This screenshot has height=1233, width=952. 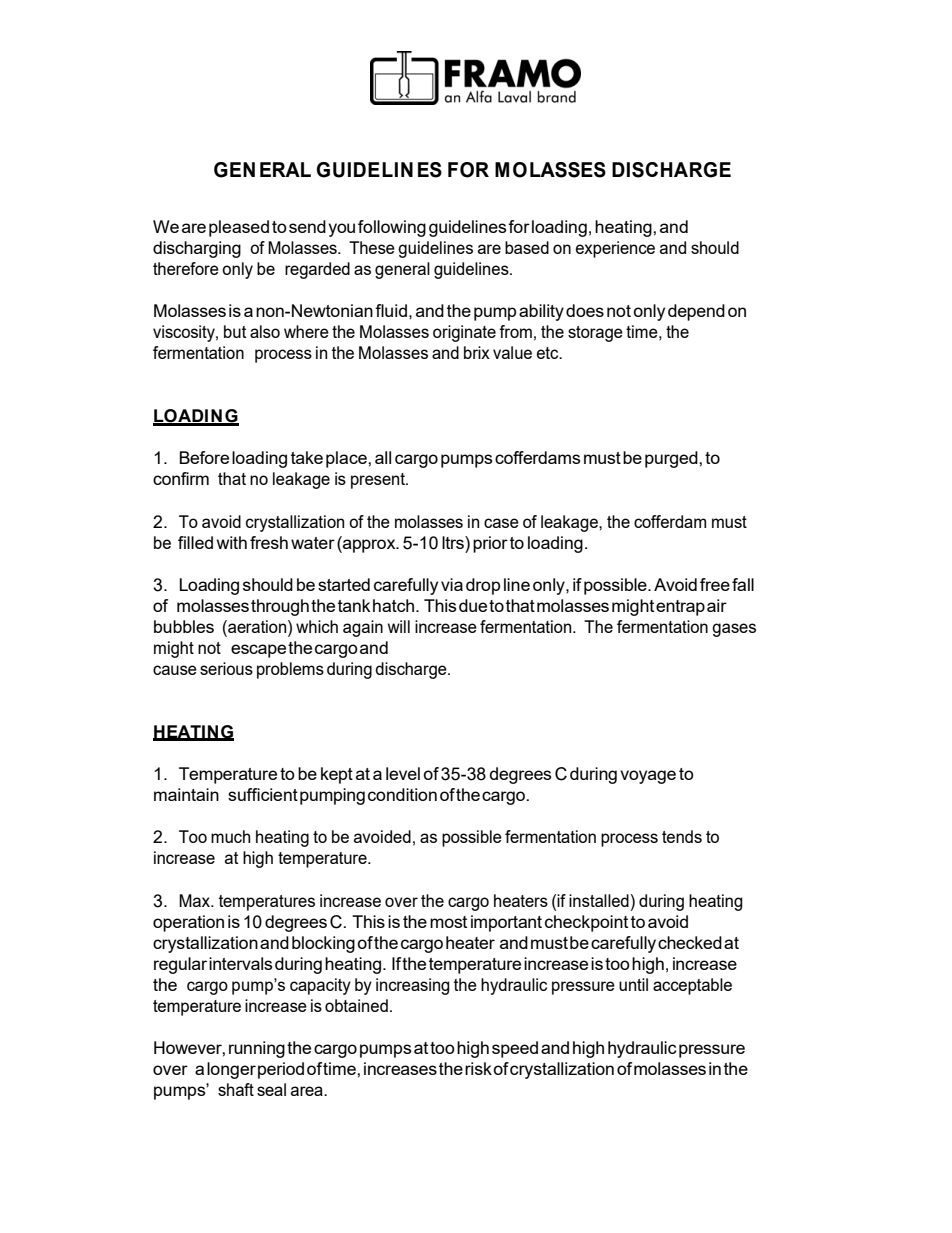 I want to click on Before, so click(x=204, y=457).
